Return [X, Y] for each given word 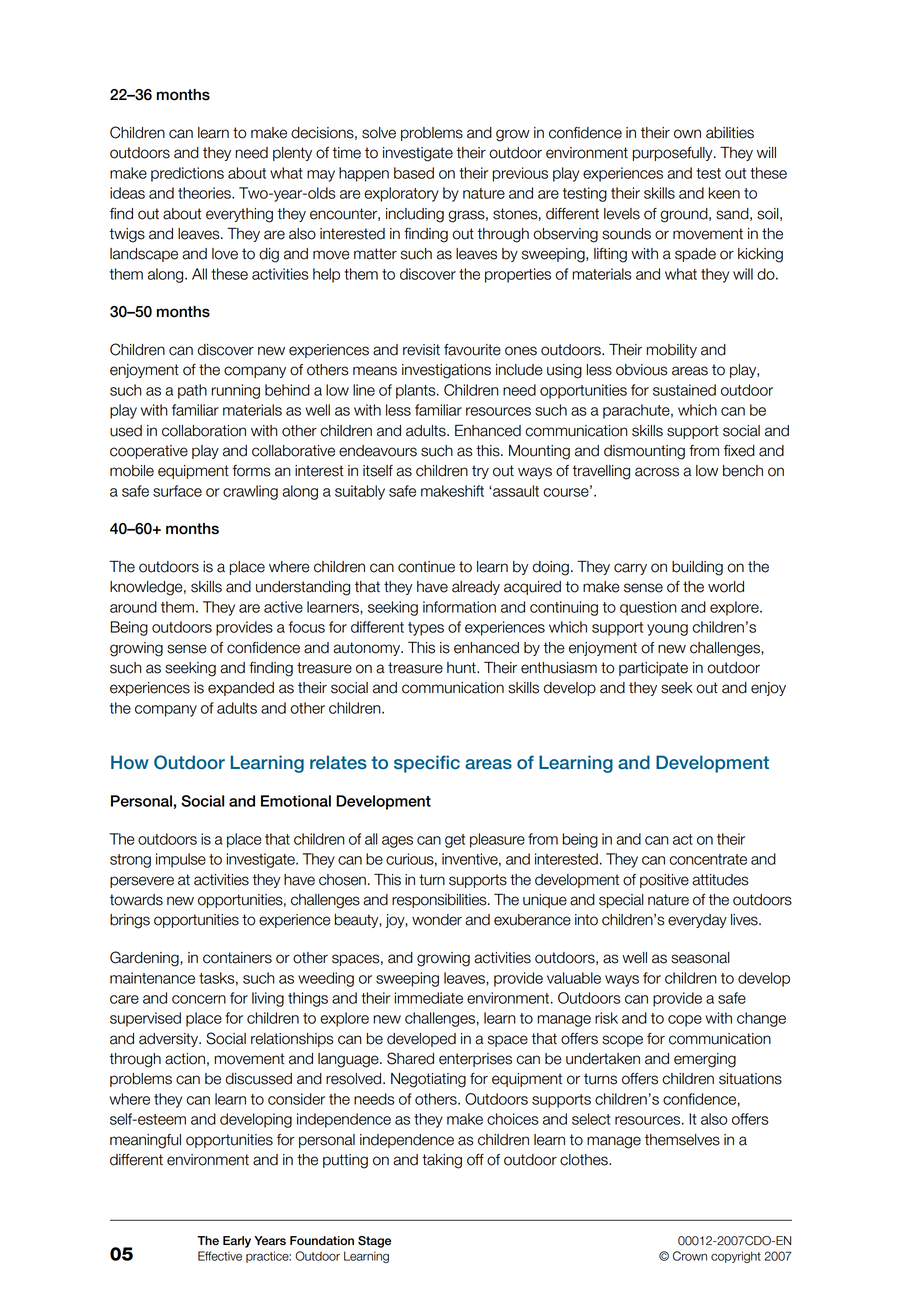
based [414, 173]
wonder [437, 920]
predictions [187, 174]
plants [417, 391]
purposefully [674, 154]
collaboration [204, 431]
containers [237, 958]
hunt [462, 668]
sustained [684, 390]
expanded [241, 689]
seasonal [700, 958]
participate [653, 669]
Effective [220, 1256]
